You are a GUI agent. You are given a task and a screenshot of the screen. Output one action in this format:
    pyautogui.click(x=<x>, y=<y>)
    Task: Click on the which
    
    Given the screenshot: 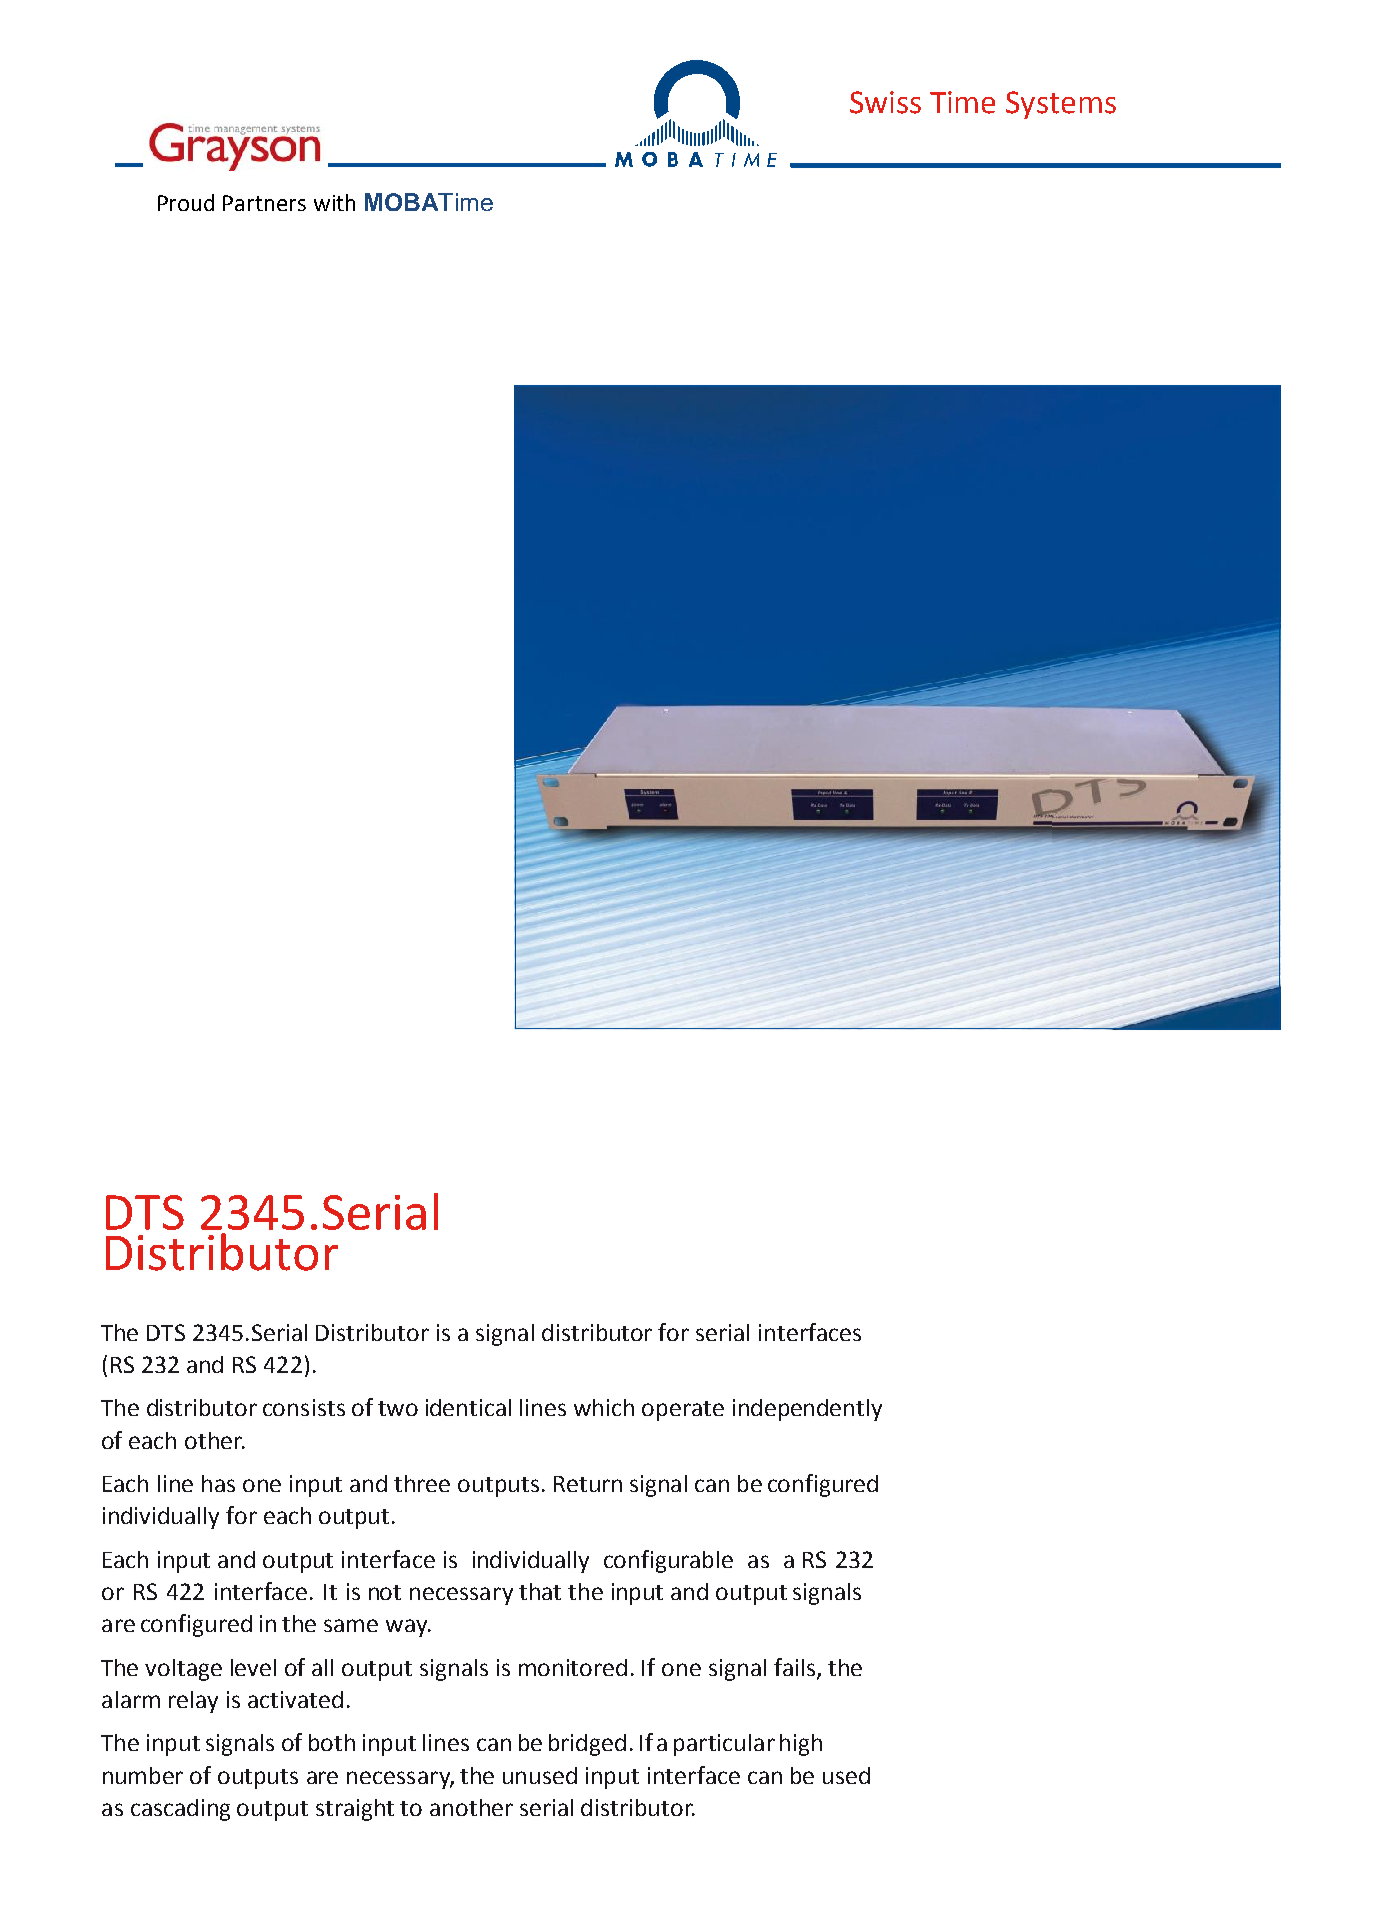 What is the action you would take?
    pyautogui.click(x=604, y=1407)
